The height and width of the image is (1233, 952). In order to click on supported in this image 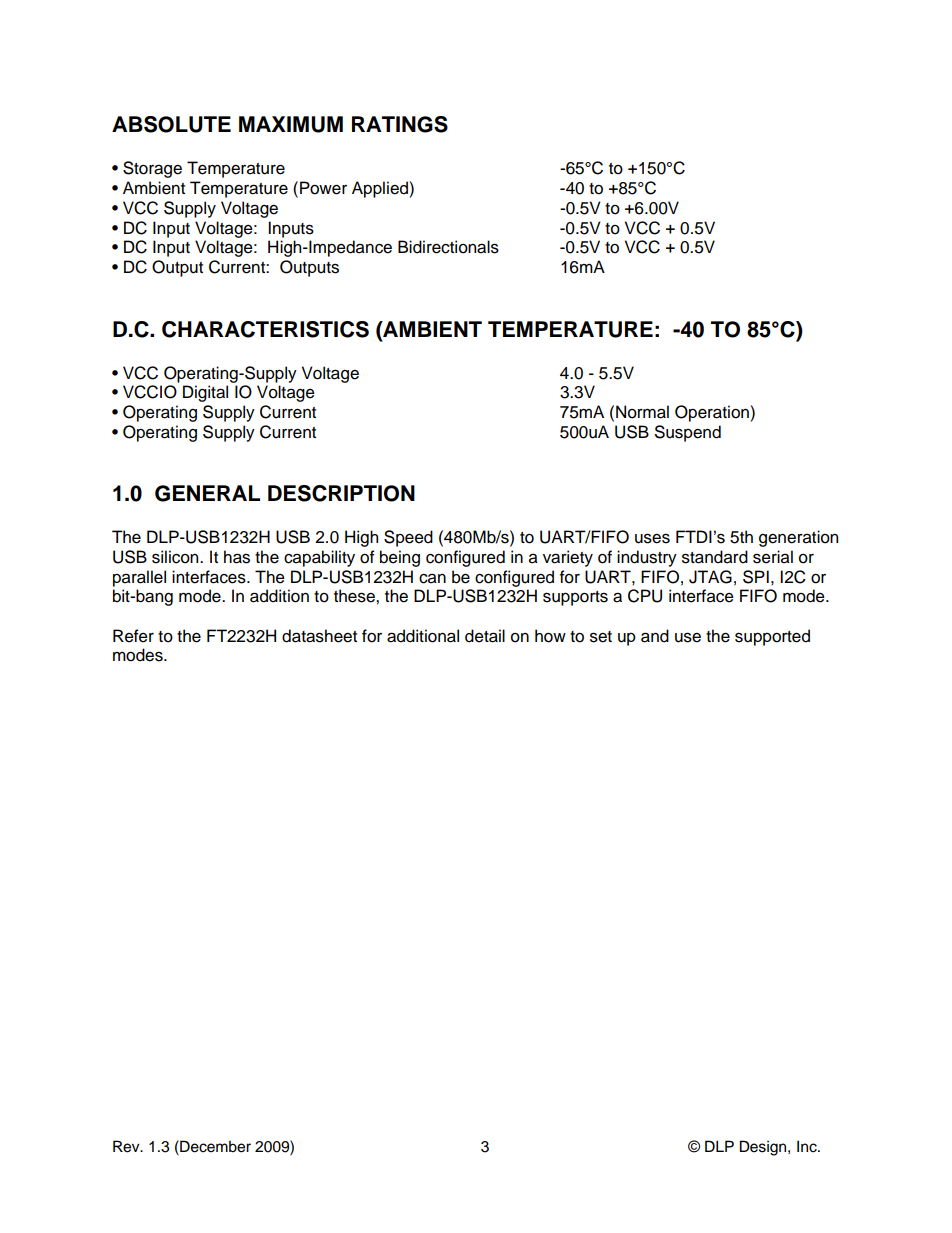, I will do `click(772, 637)`.
